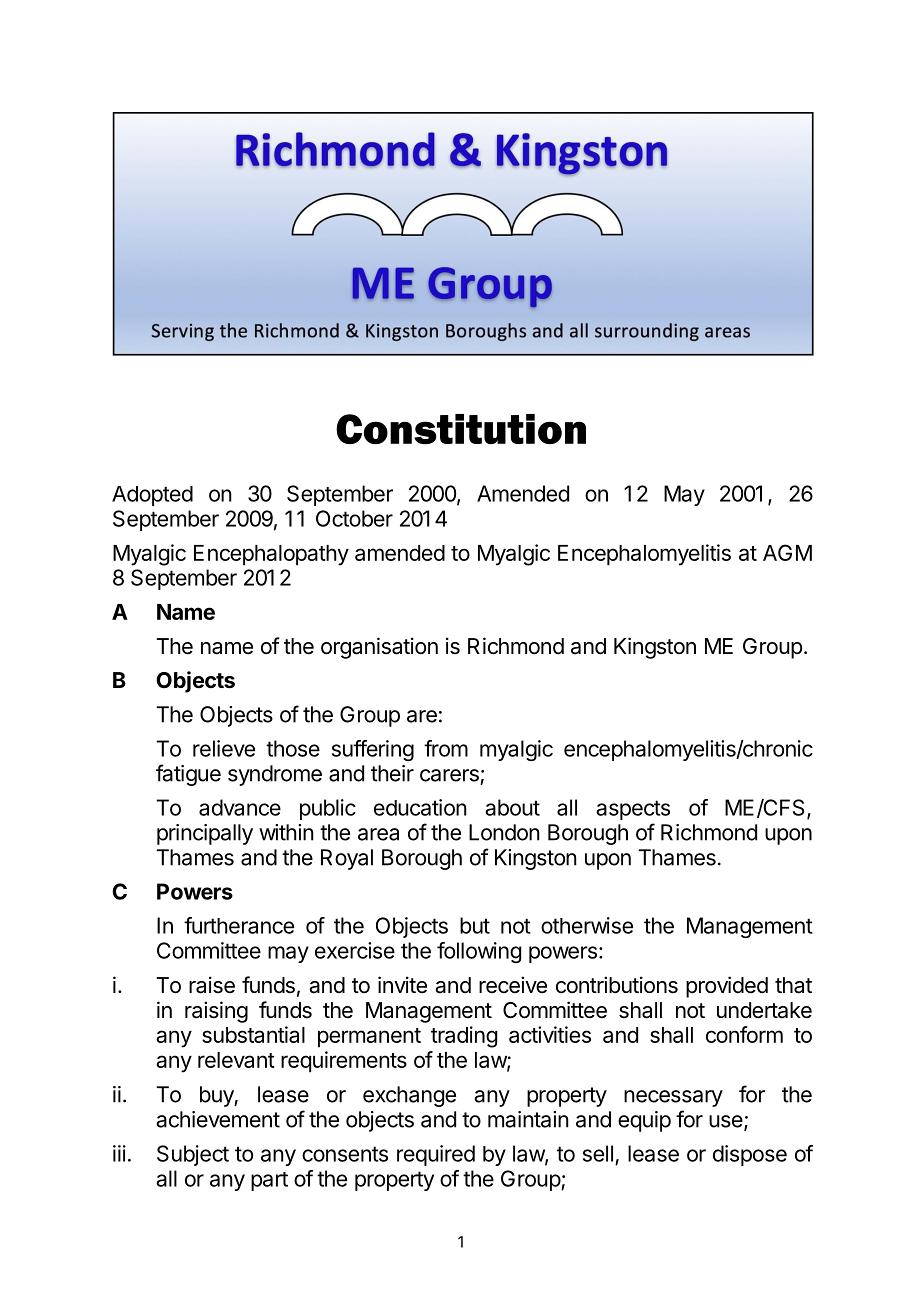 This page has width=924, height=1308. What do you see at coordinates (479, 952) in the page?
I see `following` at bounding box center [479, 952].
